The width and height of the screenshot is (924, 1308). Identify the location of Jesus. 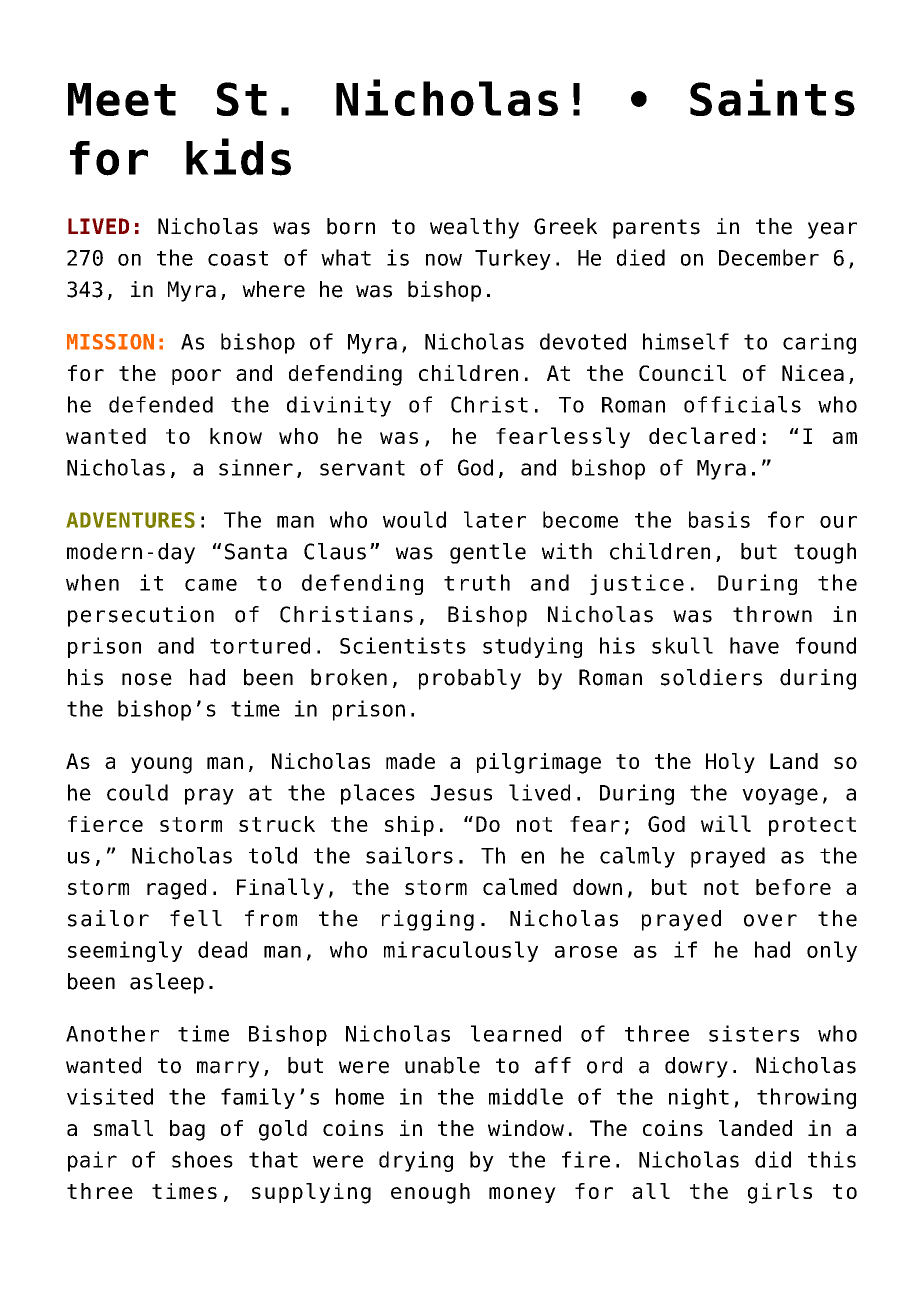
(461, 793).
